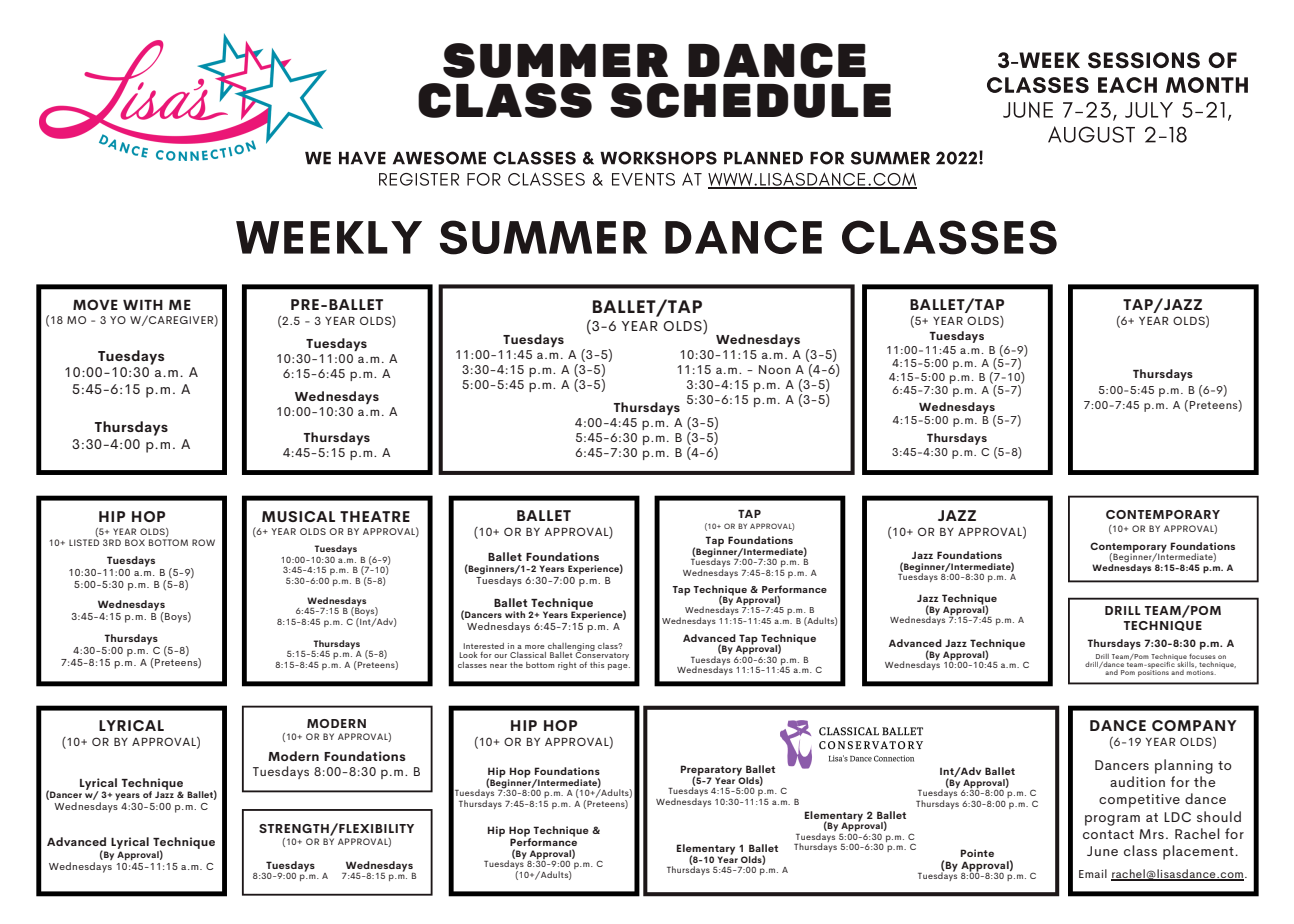 The height and width of the image is (924, 1294). I want to click on Preparatory, so click(712, 771).
